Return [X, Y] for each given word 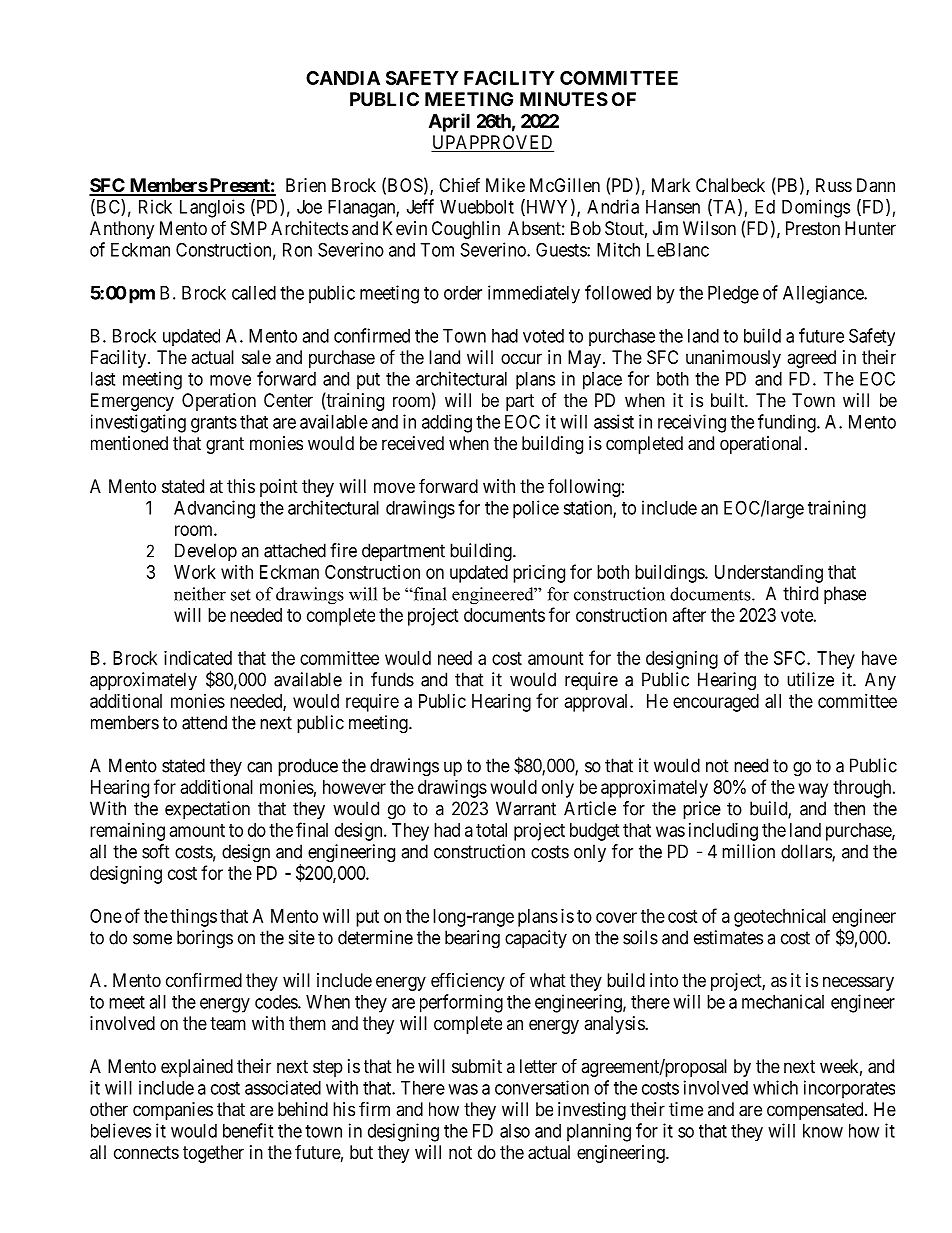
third [800, 593]
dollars [807, 852]
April [449, 122]
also [515, 1131]
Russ [834, 185]
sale [256, 357]
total [491, 830]
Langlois [212, 208]
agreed [811, 359]
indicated [198, 658]
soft [156, 851]
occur [521, 358]
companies [173, 1111]
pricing [539, 574]
